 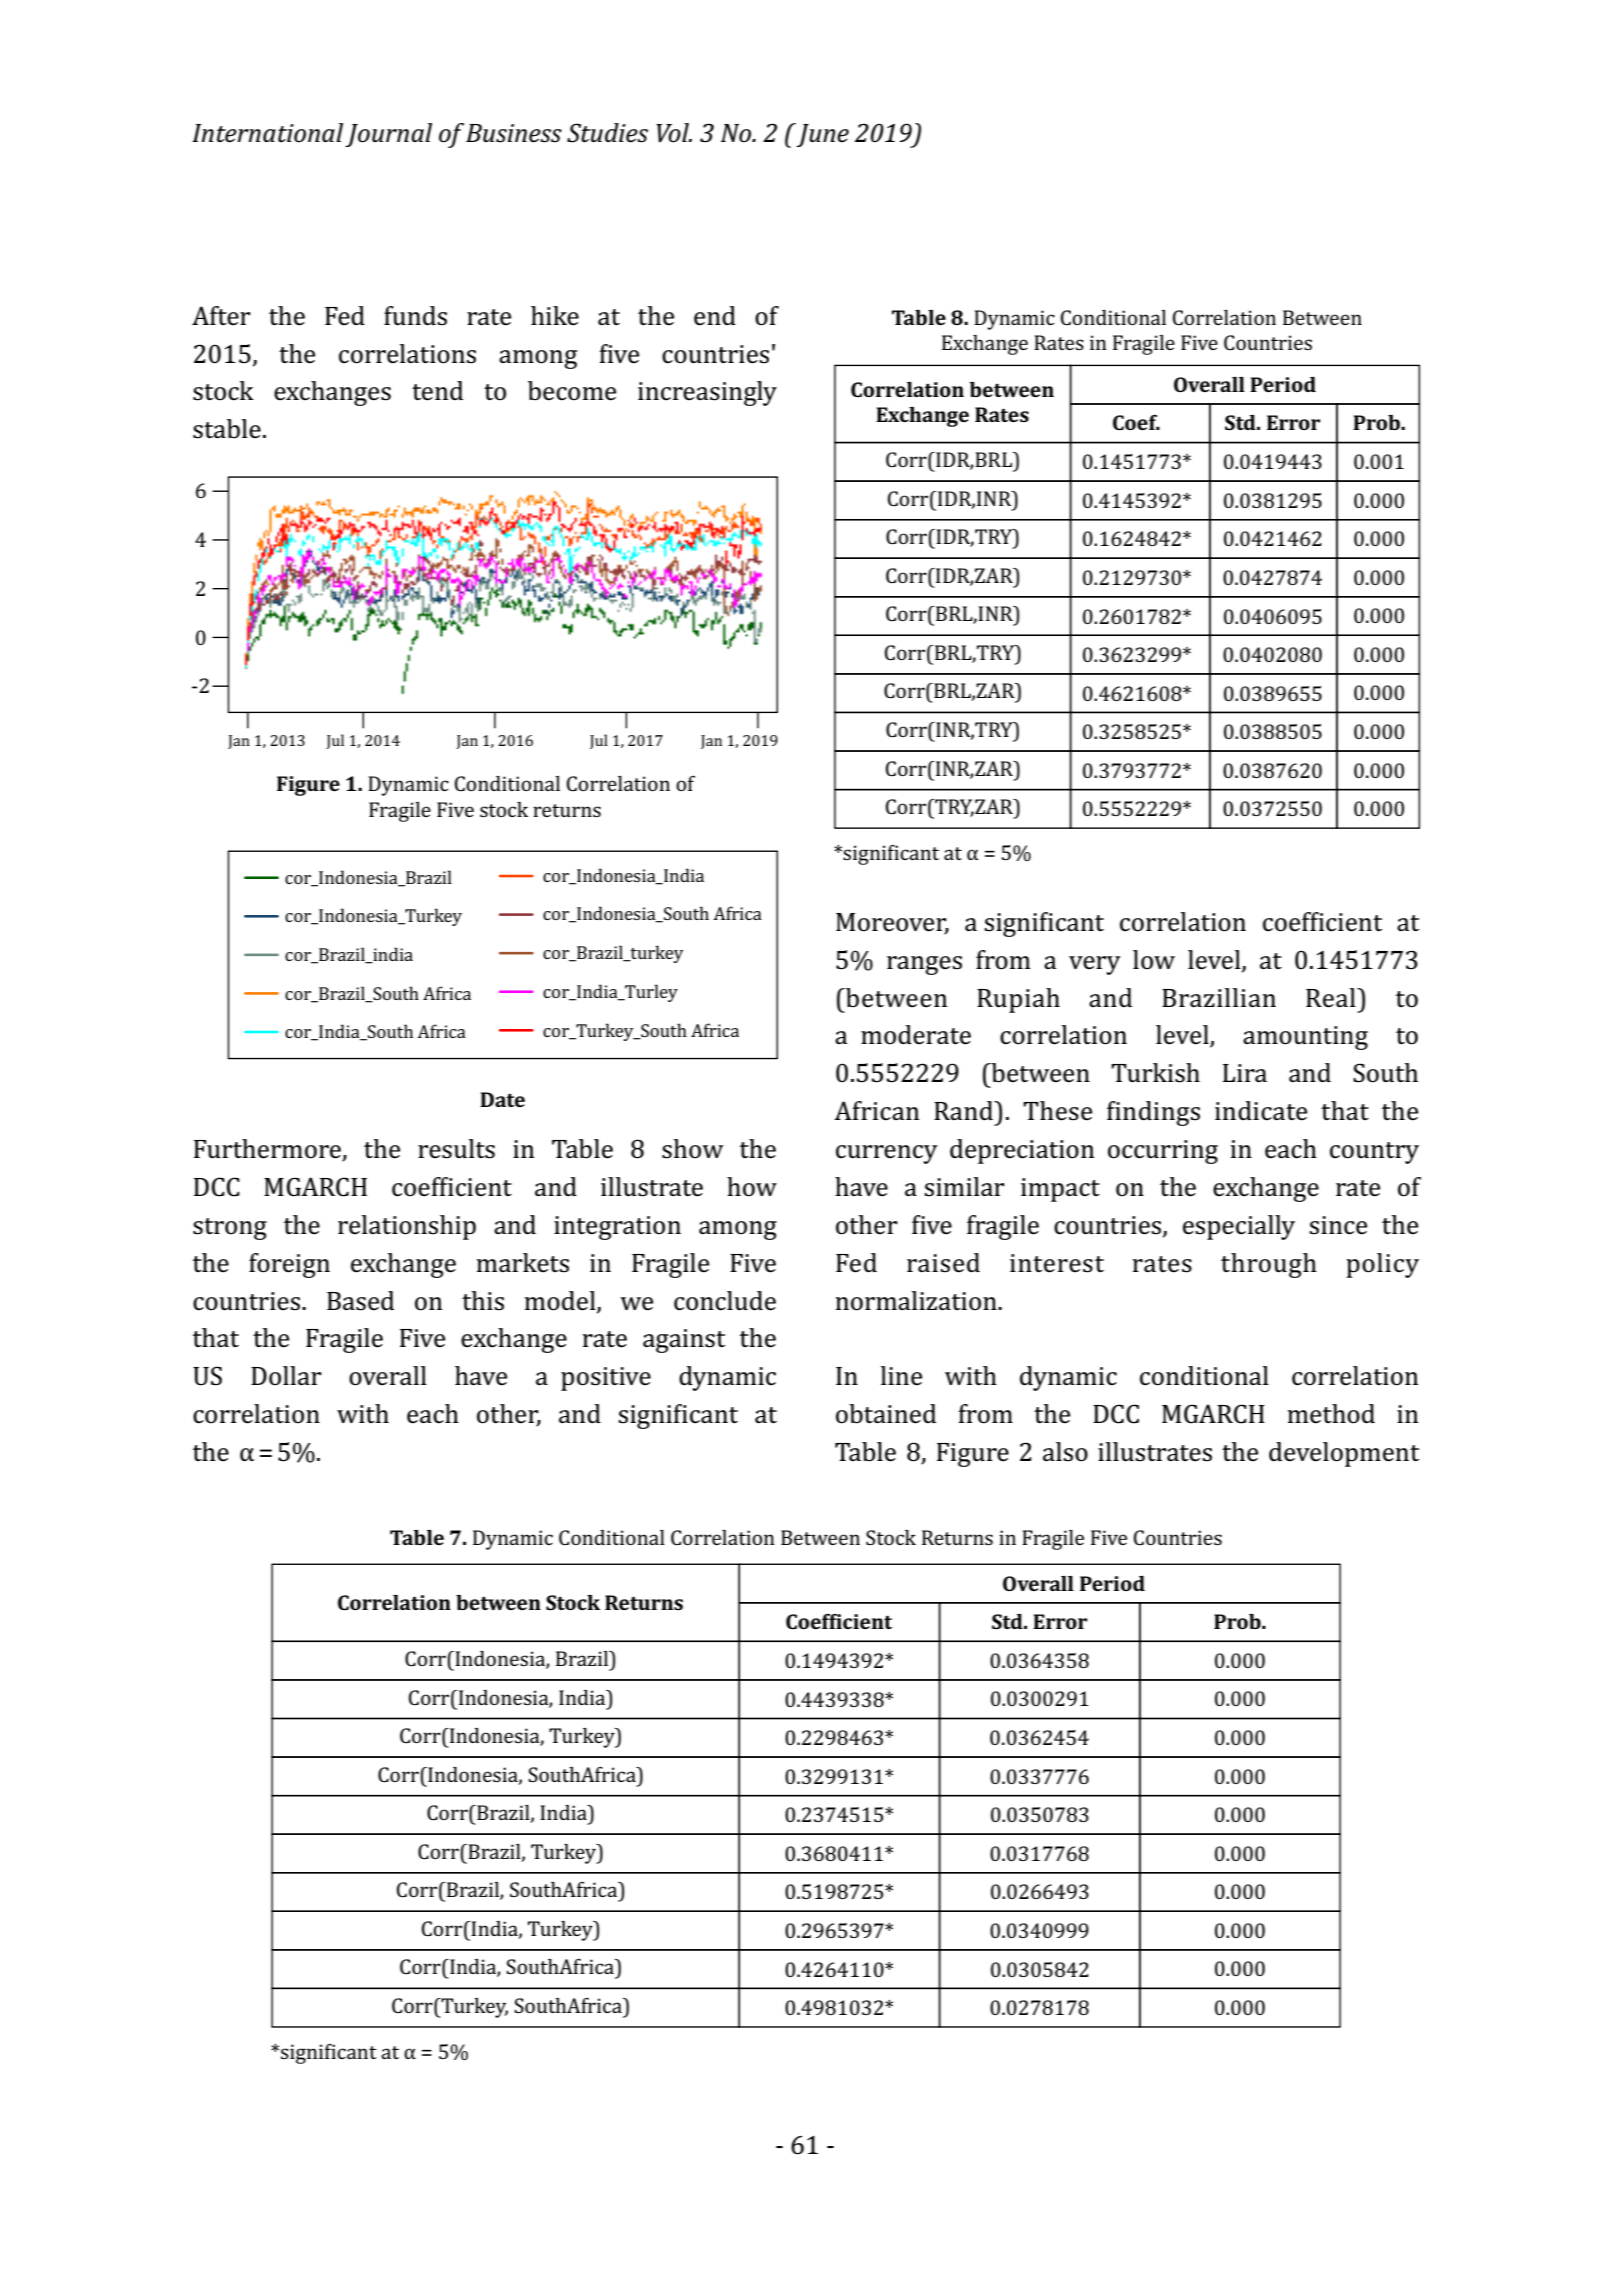 What do you see at coordinates (388, 135) in the screenshot?
I see `Journal` at bounding box center [388, 135].
